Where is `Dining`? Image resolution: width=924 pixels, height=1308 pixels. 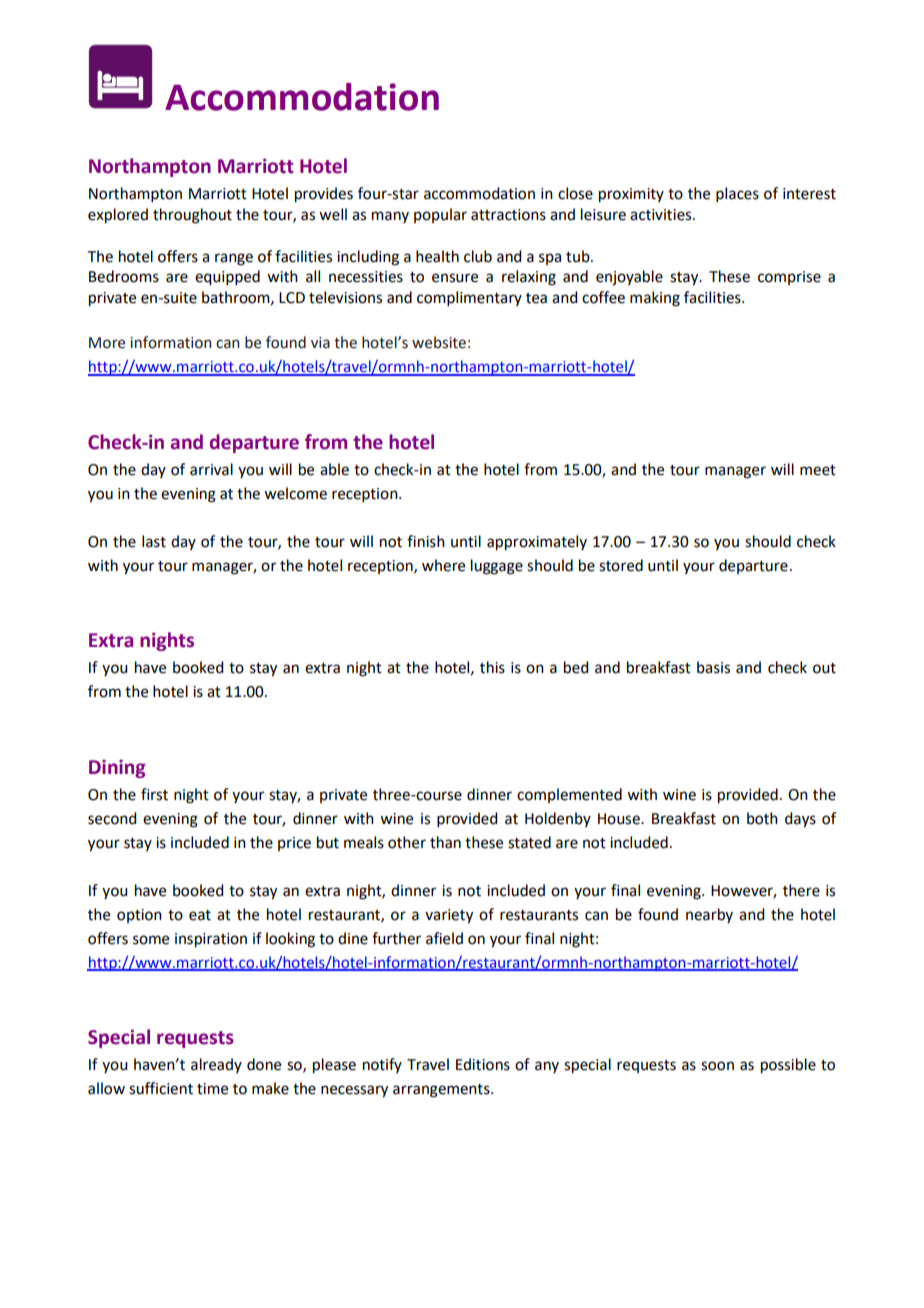 Dining is located at coordinates (117, 769).
